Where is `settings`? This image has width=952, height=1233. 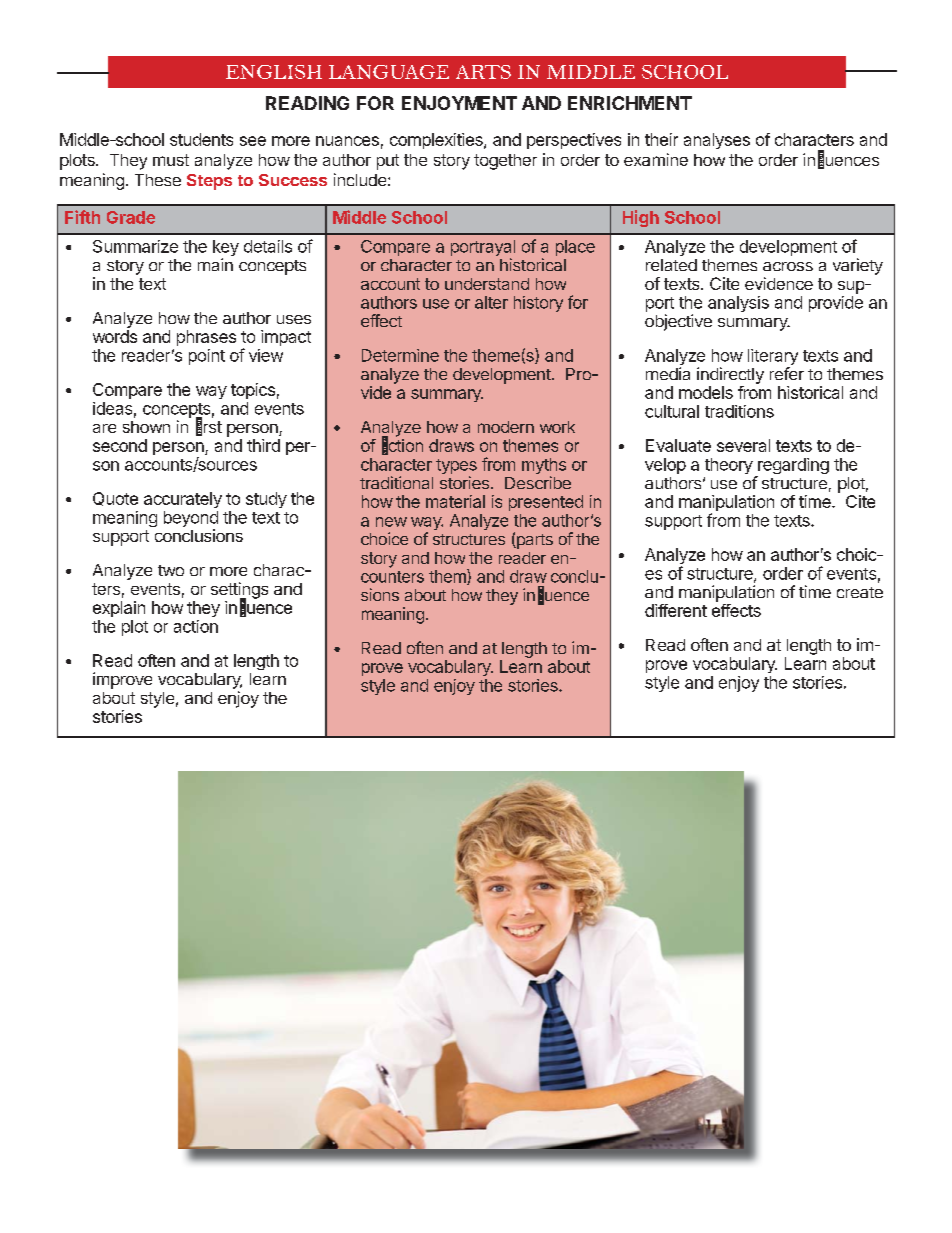 settings is located at coordinates (239, 591).
